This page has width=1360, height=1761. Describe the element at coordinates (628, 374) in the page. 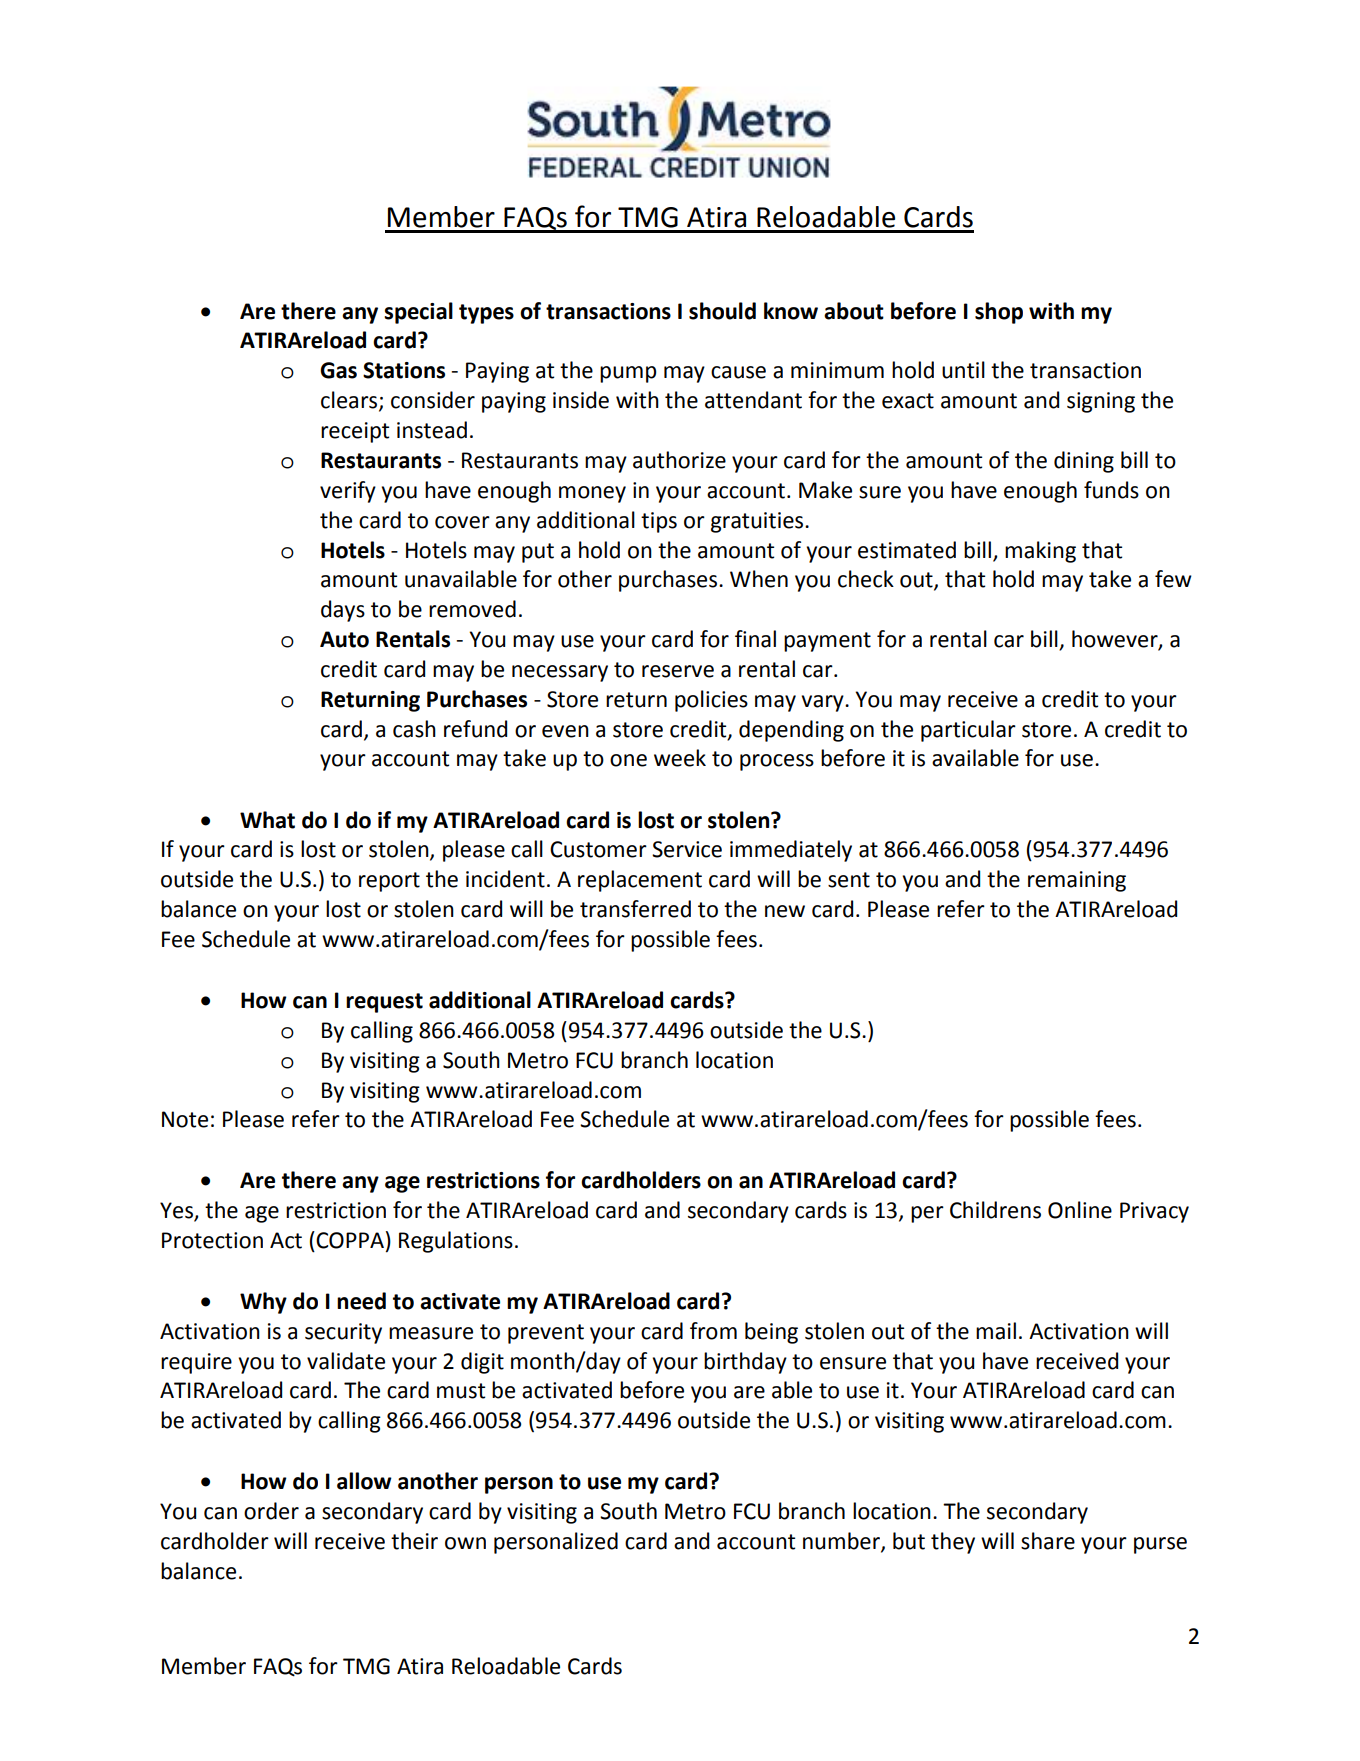

I see `pump` at that location.
